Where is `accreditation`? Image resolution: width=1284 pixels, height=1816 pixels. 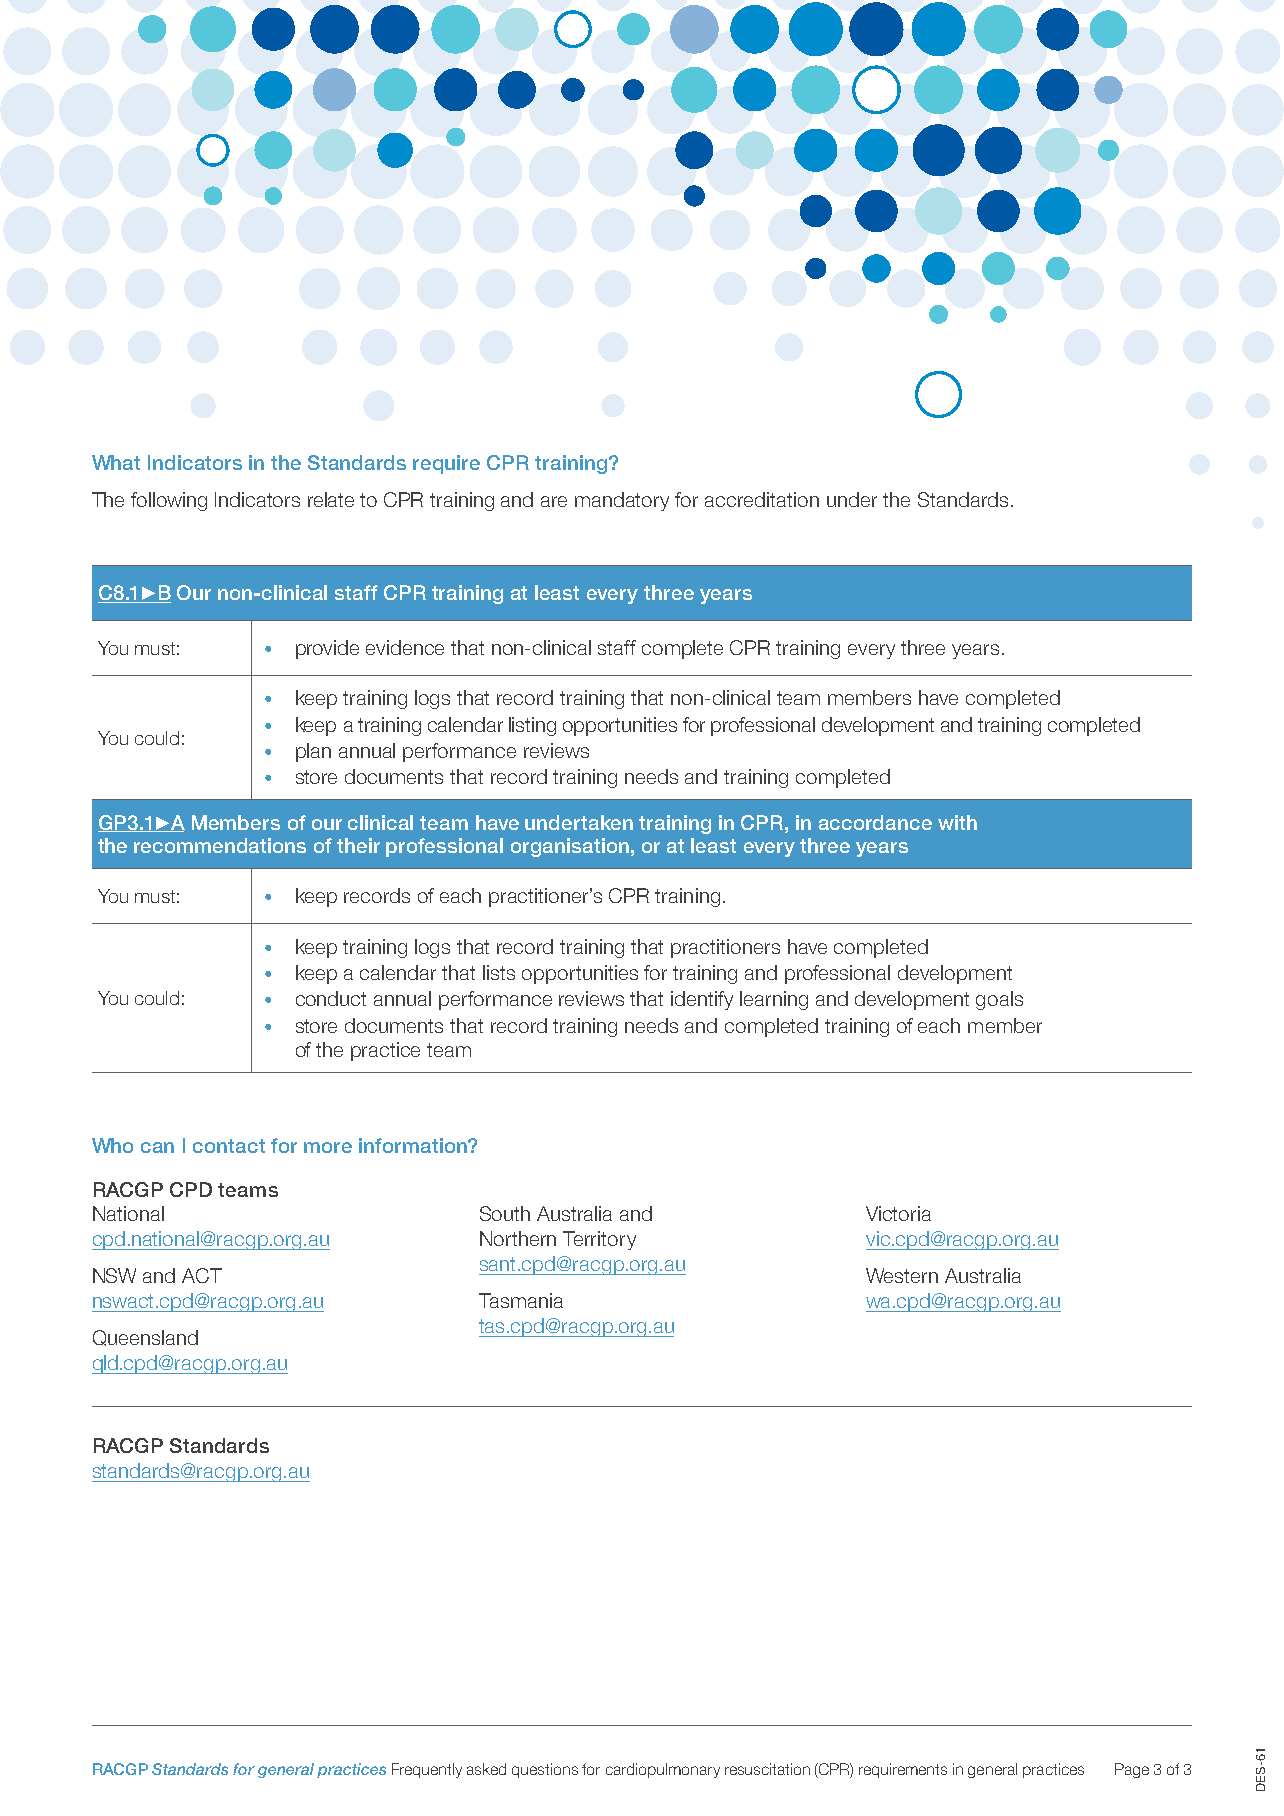
accreditation is located at coordinates (762, 499).
